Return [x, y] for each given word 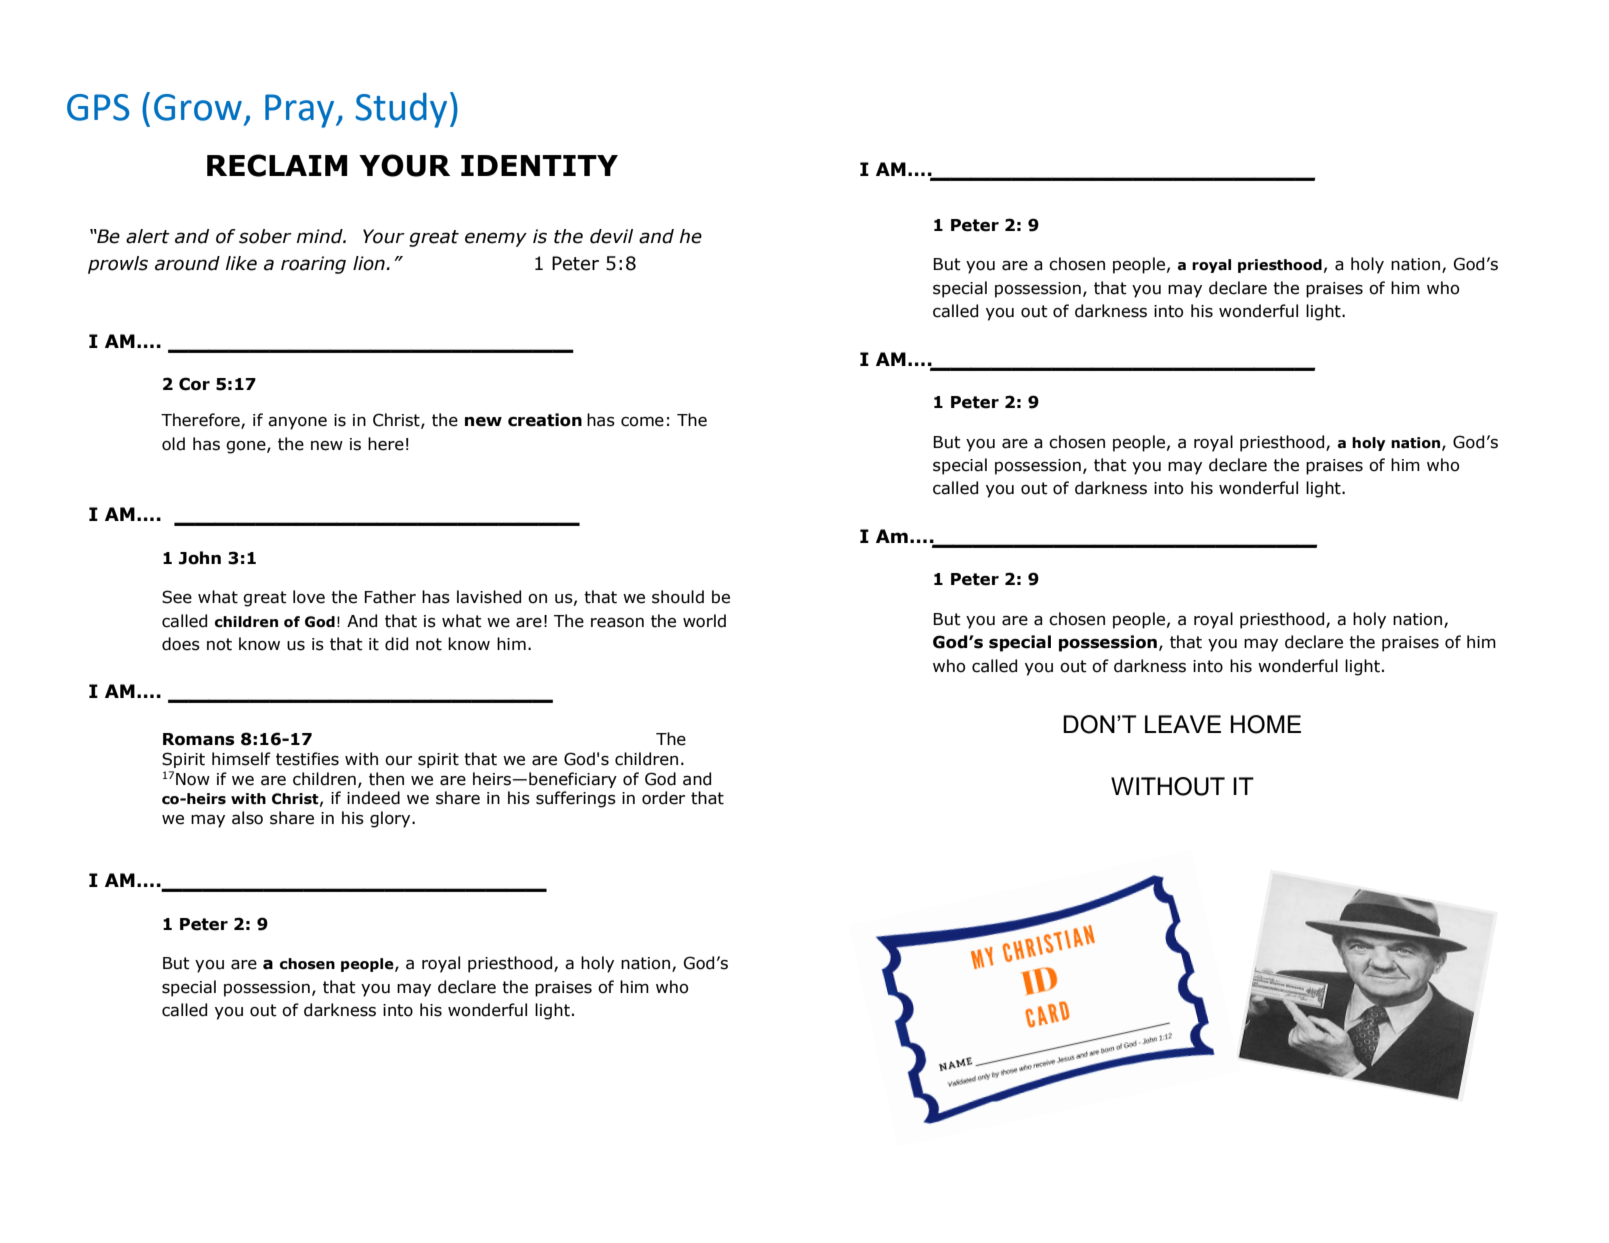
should [678, 597]
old [173, 444]
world [704, 621]
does [181, 644]
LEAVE [1183, 724]
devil [611, 236]
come [642, 422]
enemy [496, 239]
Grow [198, 107]
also [247, 818]
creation [545, 420]
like [241, 263]
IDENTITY [539, 165]
